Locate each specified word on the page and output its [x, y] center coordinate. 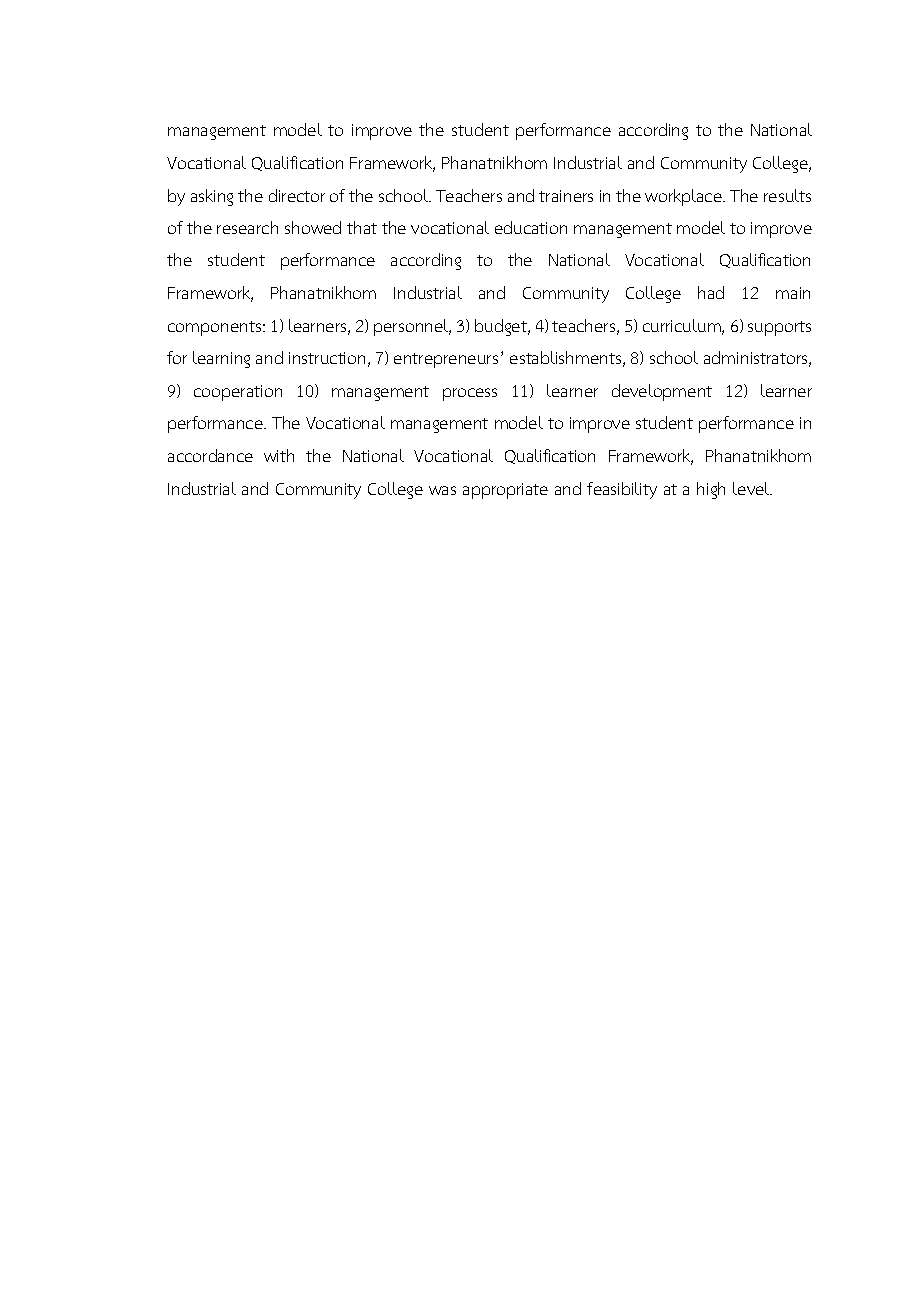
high [711, 490]
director [297, 195]
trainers [566, 196]
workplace [684, 197]
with [279, 455]
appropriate [505, 491]
